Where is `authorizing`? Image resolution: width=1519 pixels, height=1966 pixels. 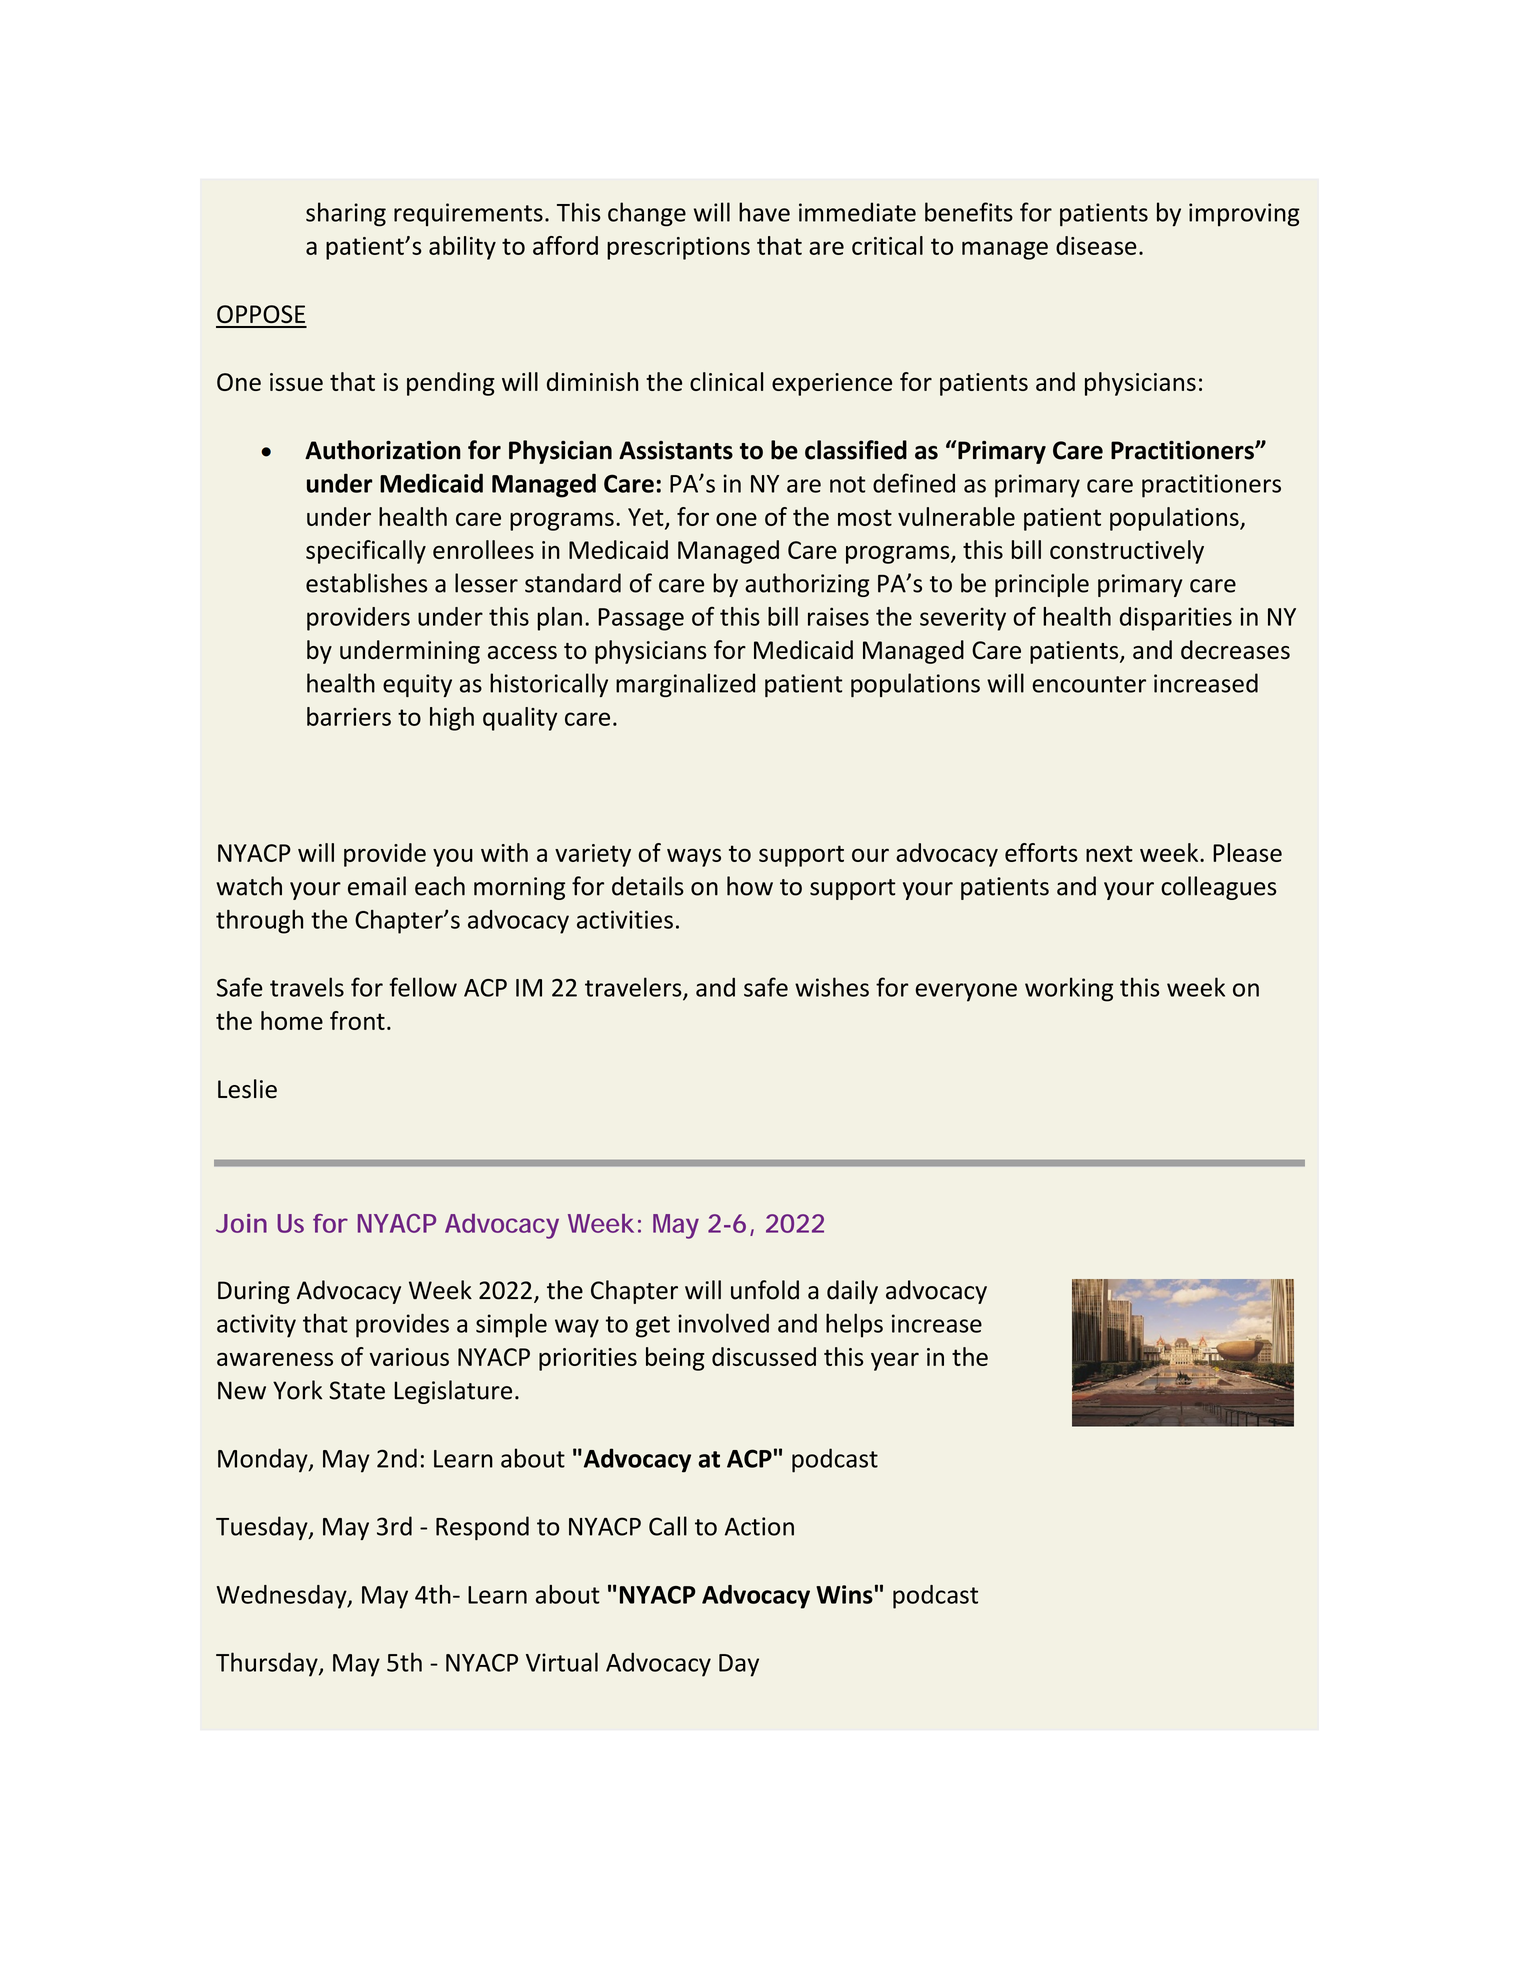
authorizing is located at coordinates (807, 585).
